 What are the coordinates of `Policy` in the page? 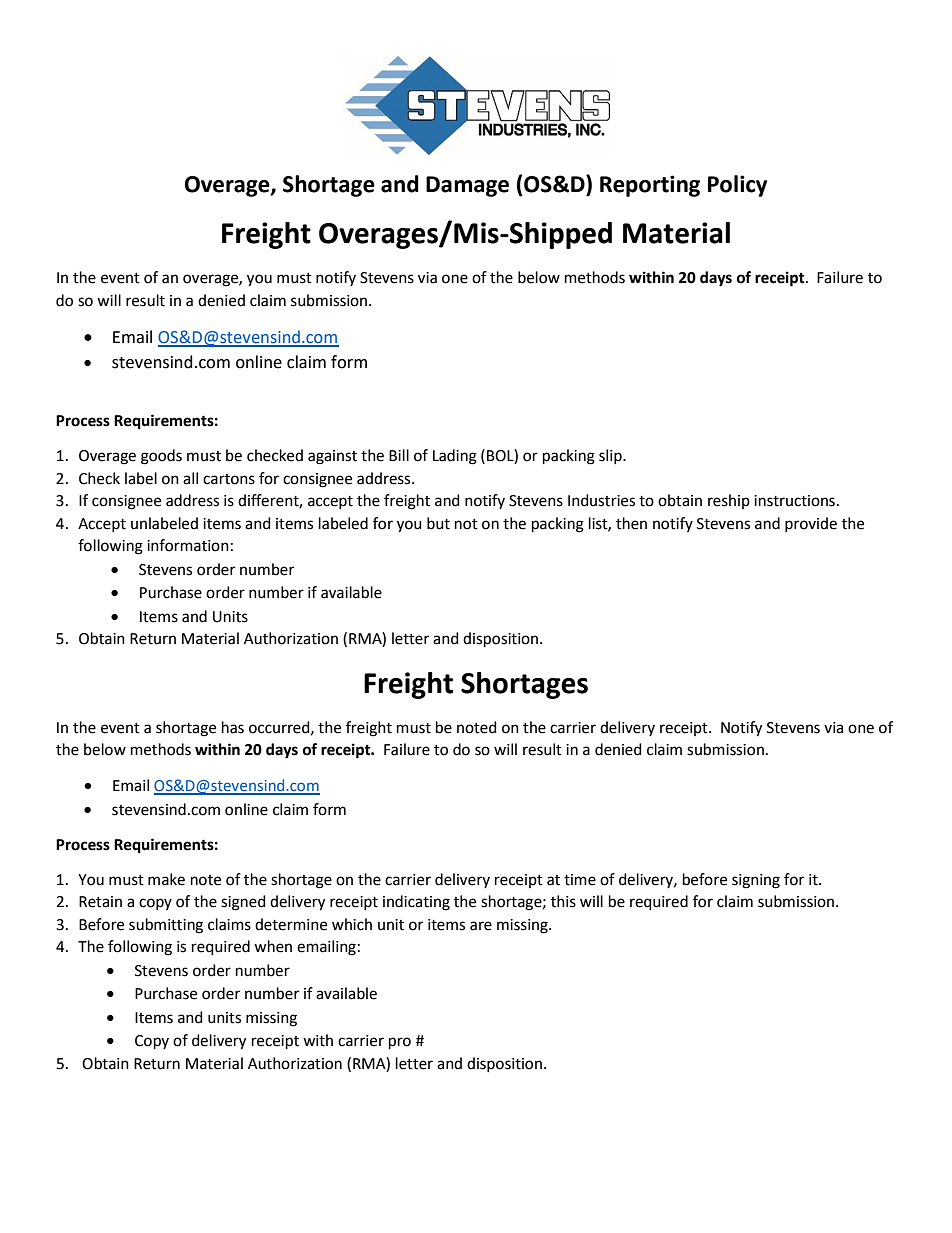 It's located at (737, 186).
